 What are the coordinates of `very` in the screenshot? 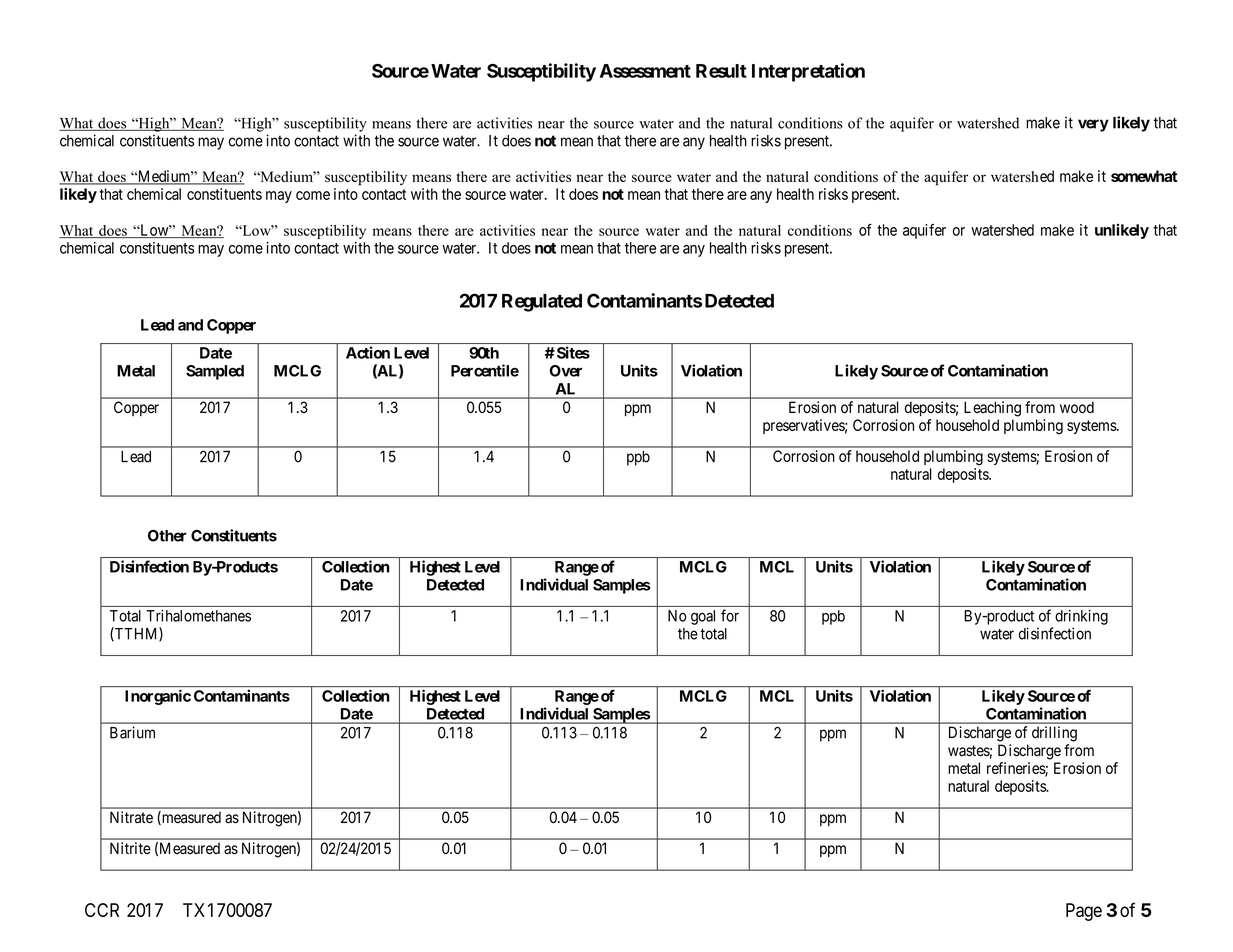 It's located at (1093, 125).
